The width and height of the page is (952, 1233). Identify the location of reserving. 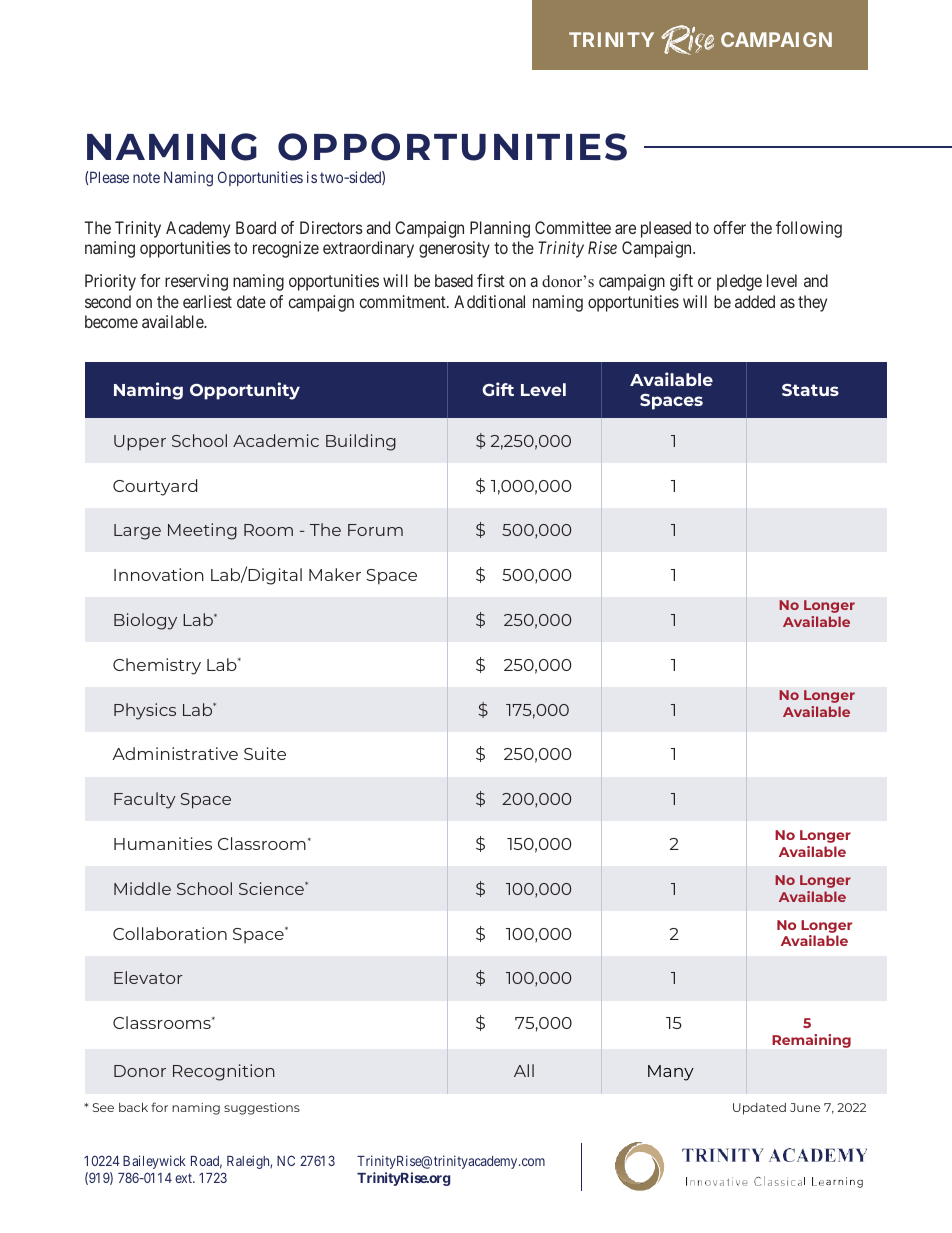
(196, 282).
